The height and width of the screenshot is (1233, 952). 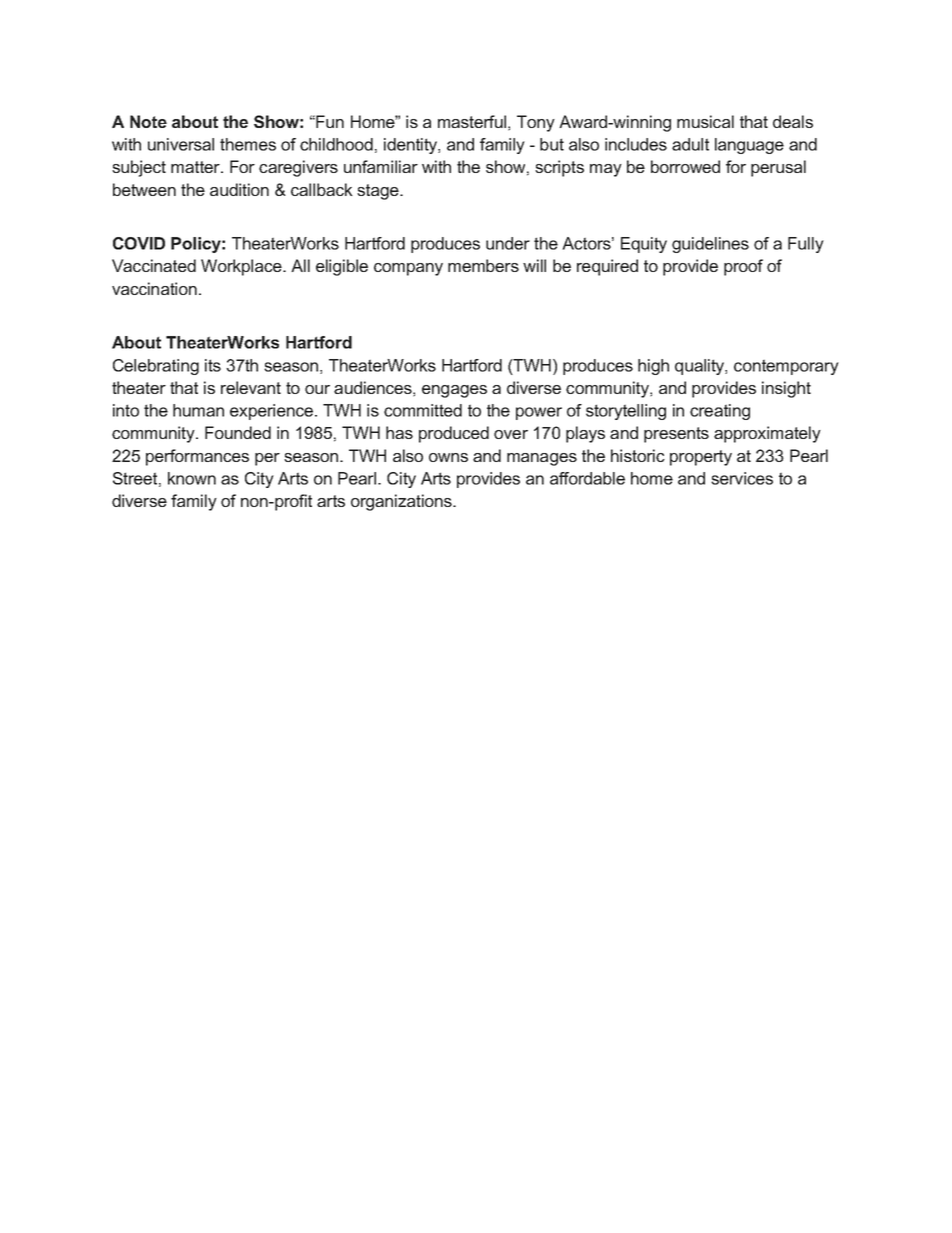 I want to click on contemporary, so click(x=786, y=367).
